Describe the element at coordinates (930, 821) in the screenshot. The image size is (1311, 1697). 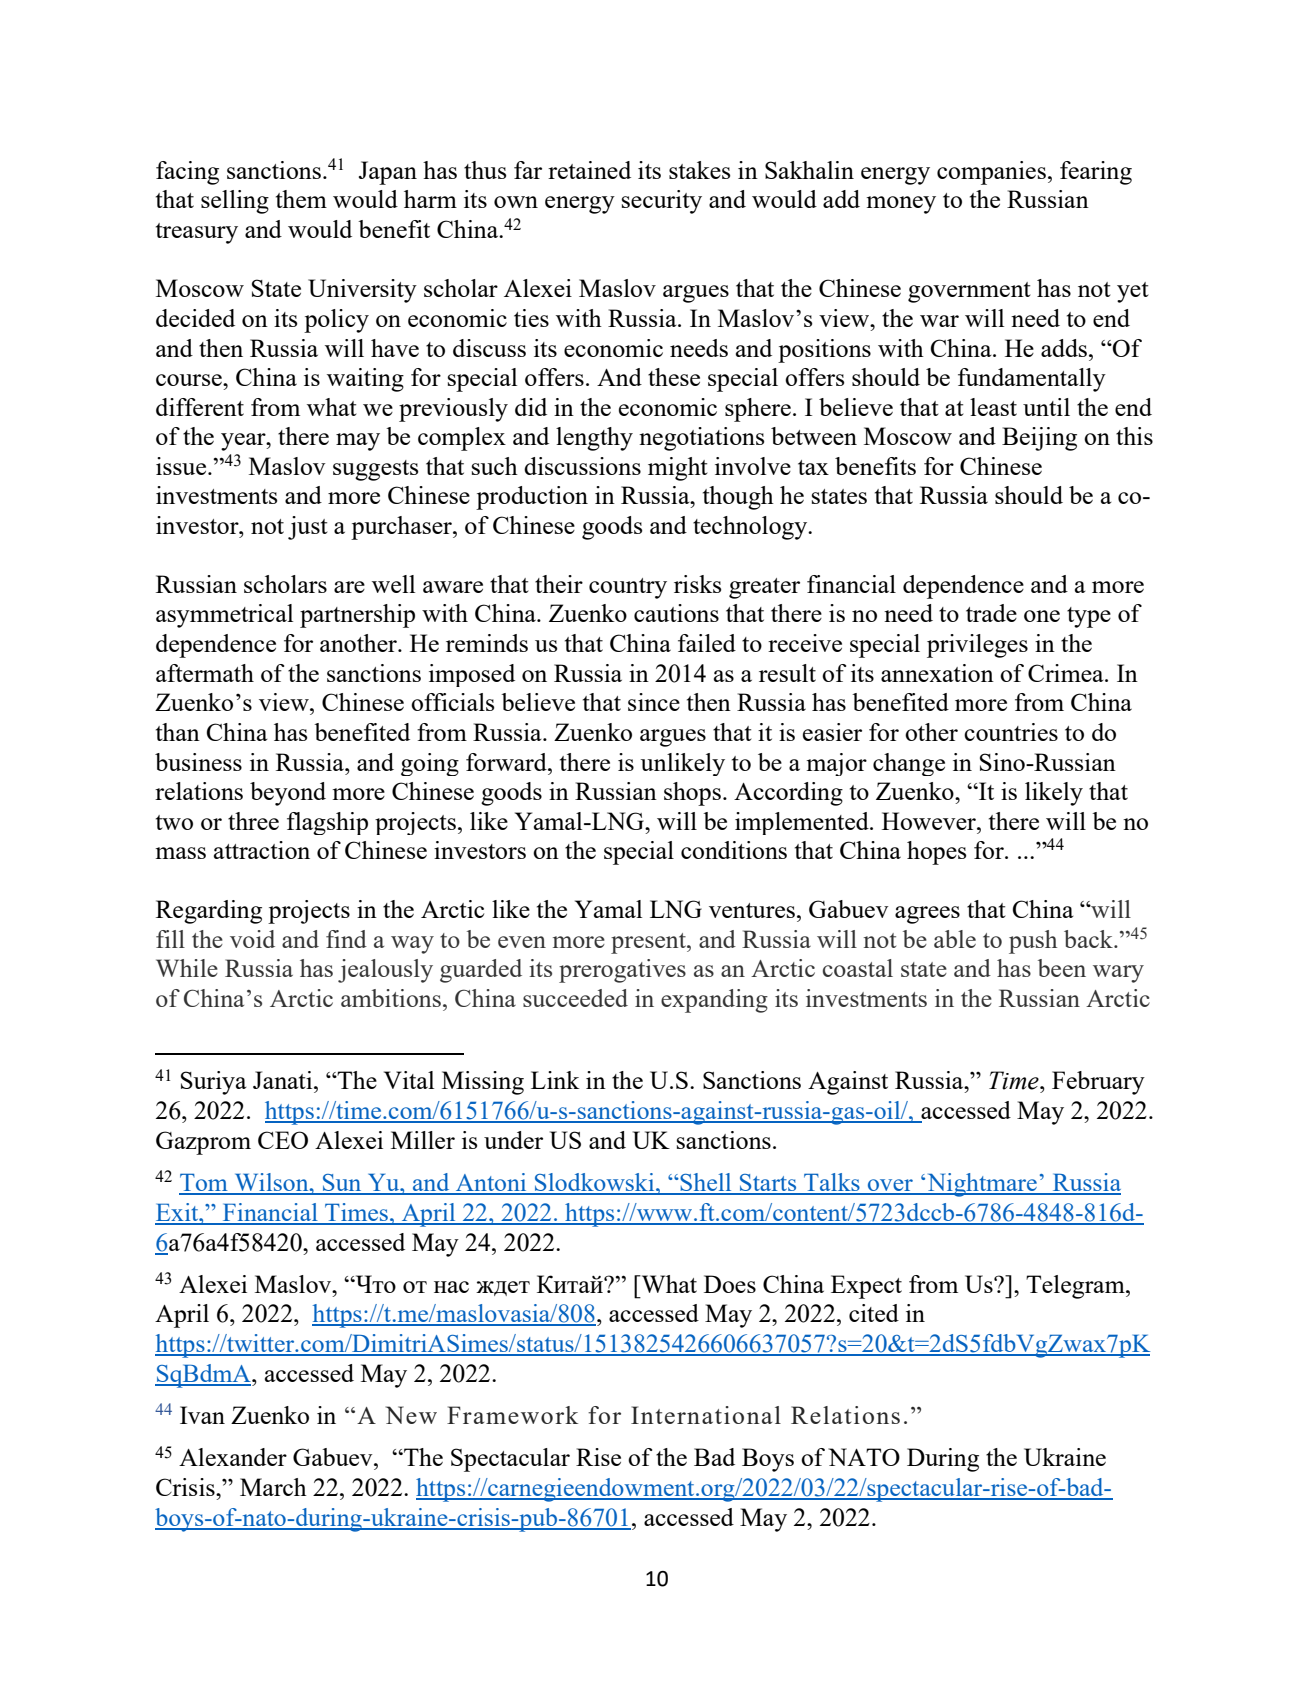
I see `However` at that location.
